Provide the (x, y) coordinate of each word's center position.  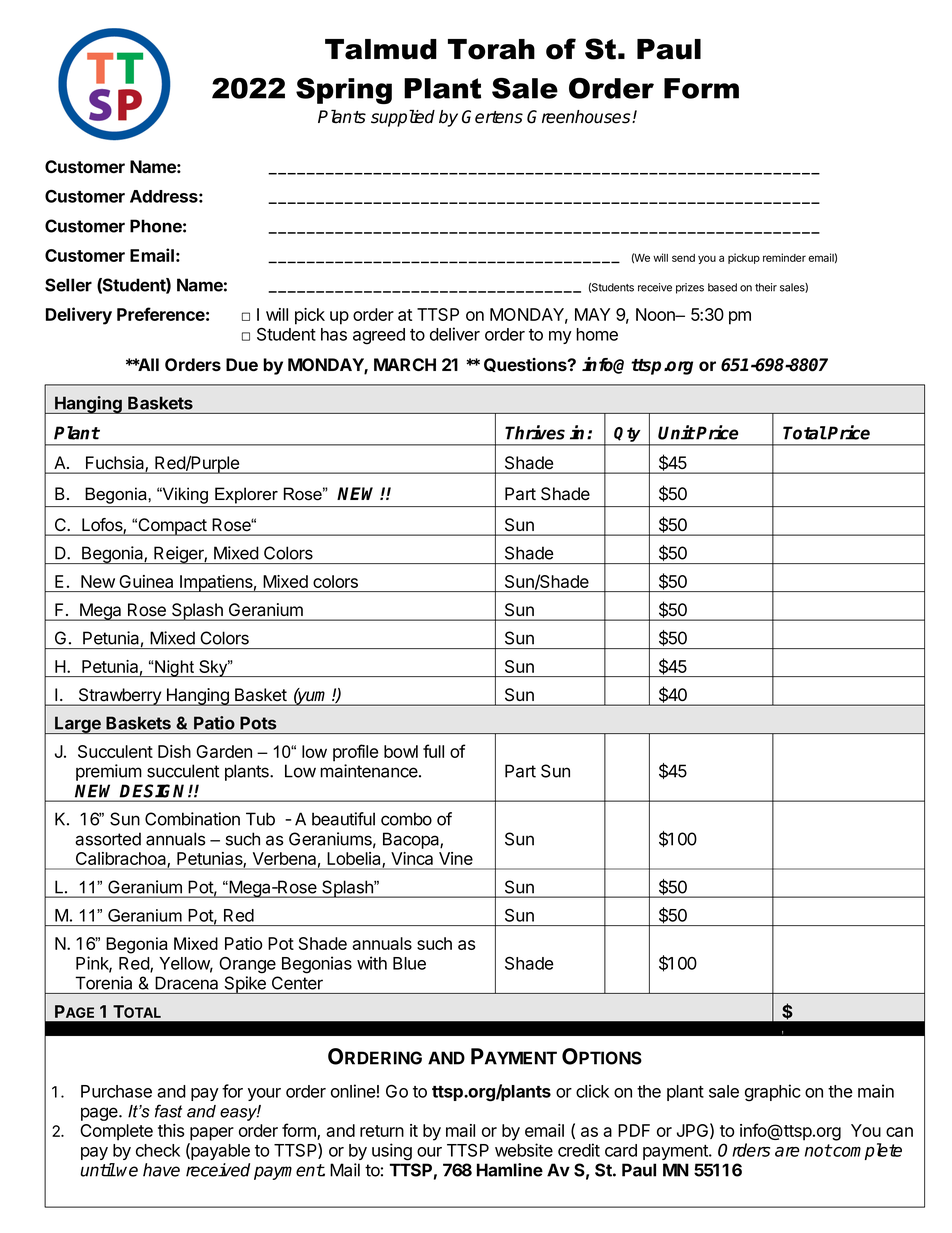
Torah (491, 49)
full (433, 751)
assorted (108, 839)
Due (242, 364)
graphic (773, 1093)
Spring (344, 91)
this (171, 1130)
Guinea (146, 581)
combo (406, 819)
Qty (627, 434)
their (766, 287)
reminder (784, 257)
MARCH (405, 364)
